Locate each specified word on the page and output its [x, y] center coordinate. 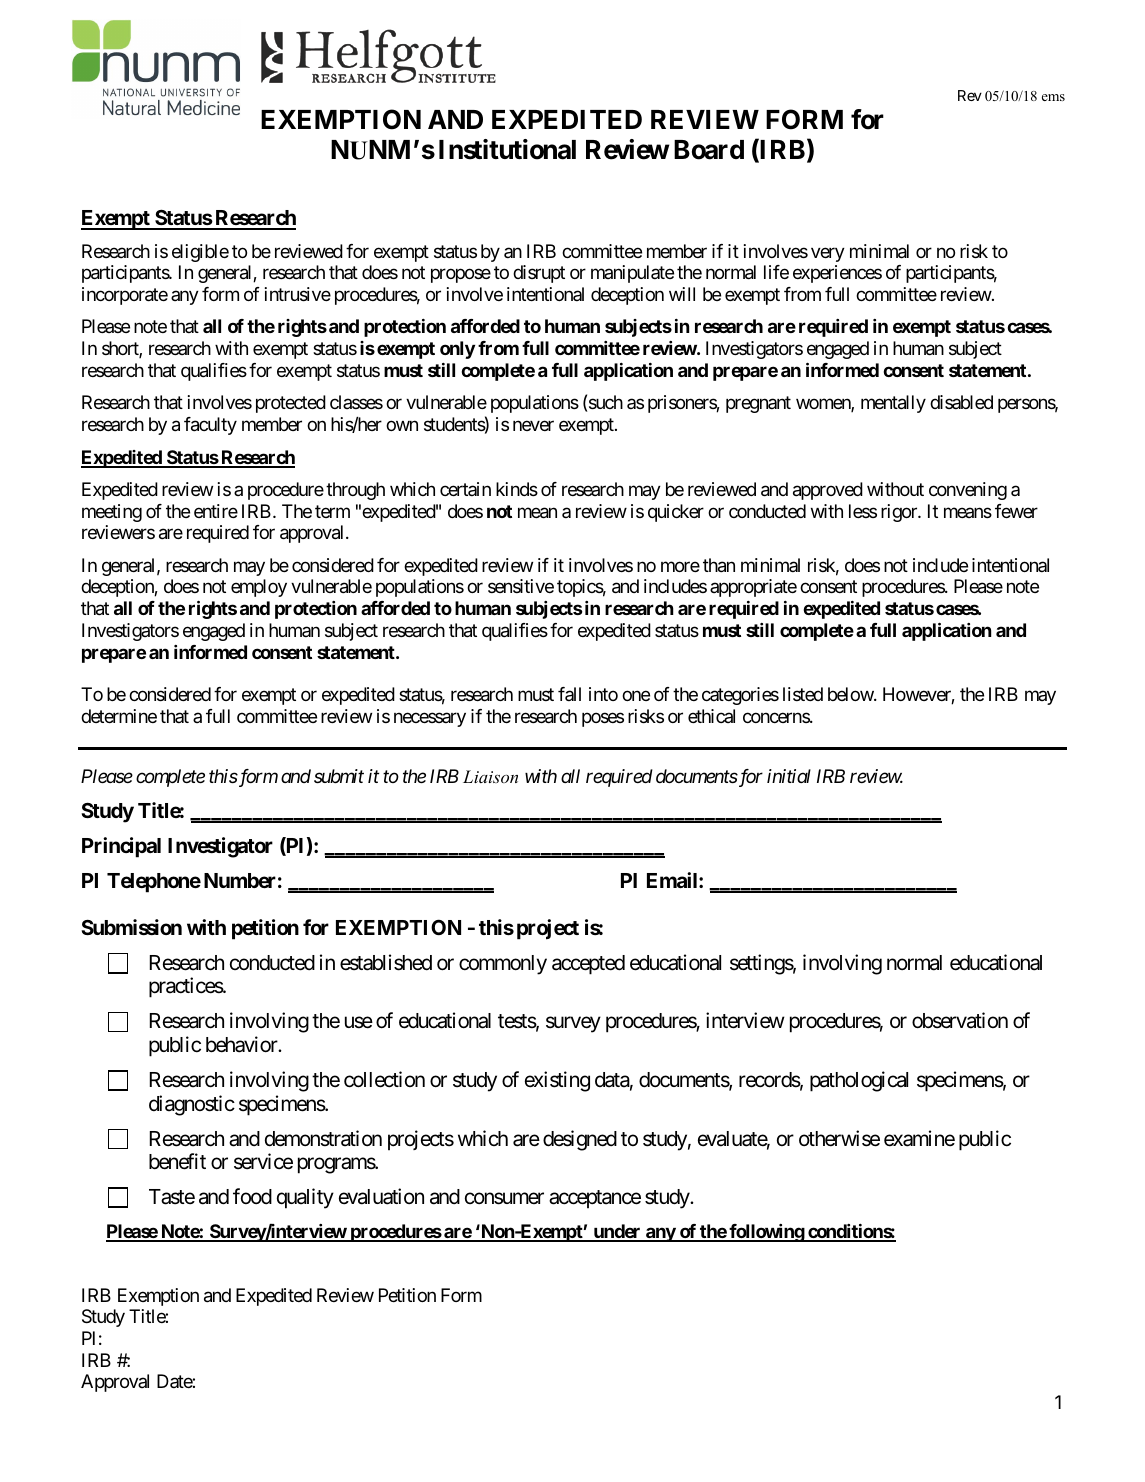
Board [709, 150]
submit [339, 776]
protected [291, 404]
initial [789, 776]
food [252, 1196]
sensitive [521, 586]
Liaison [490, 776]
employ [259, 588]
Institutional [507, 149]
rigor [900, 513]
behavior [242, 1044]
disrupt [539, 274]
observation [960, 1020]
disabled [961, 402]
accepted [588, 965]
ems [1053, 97]
